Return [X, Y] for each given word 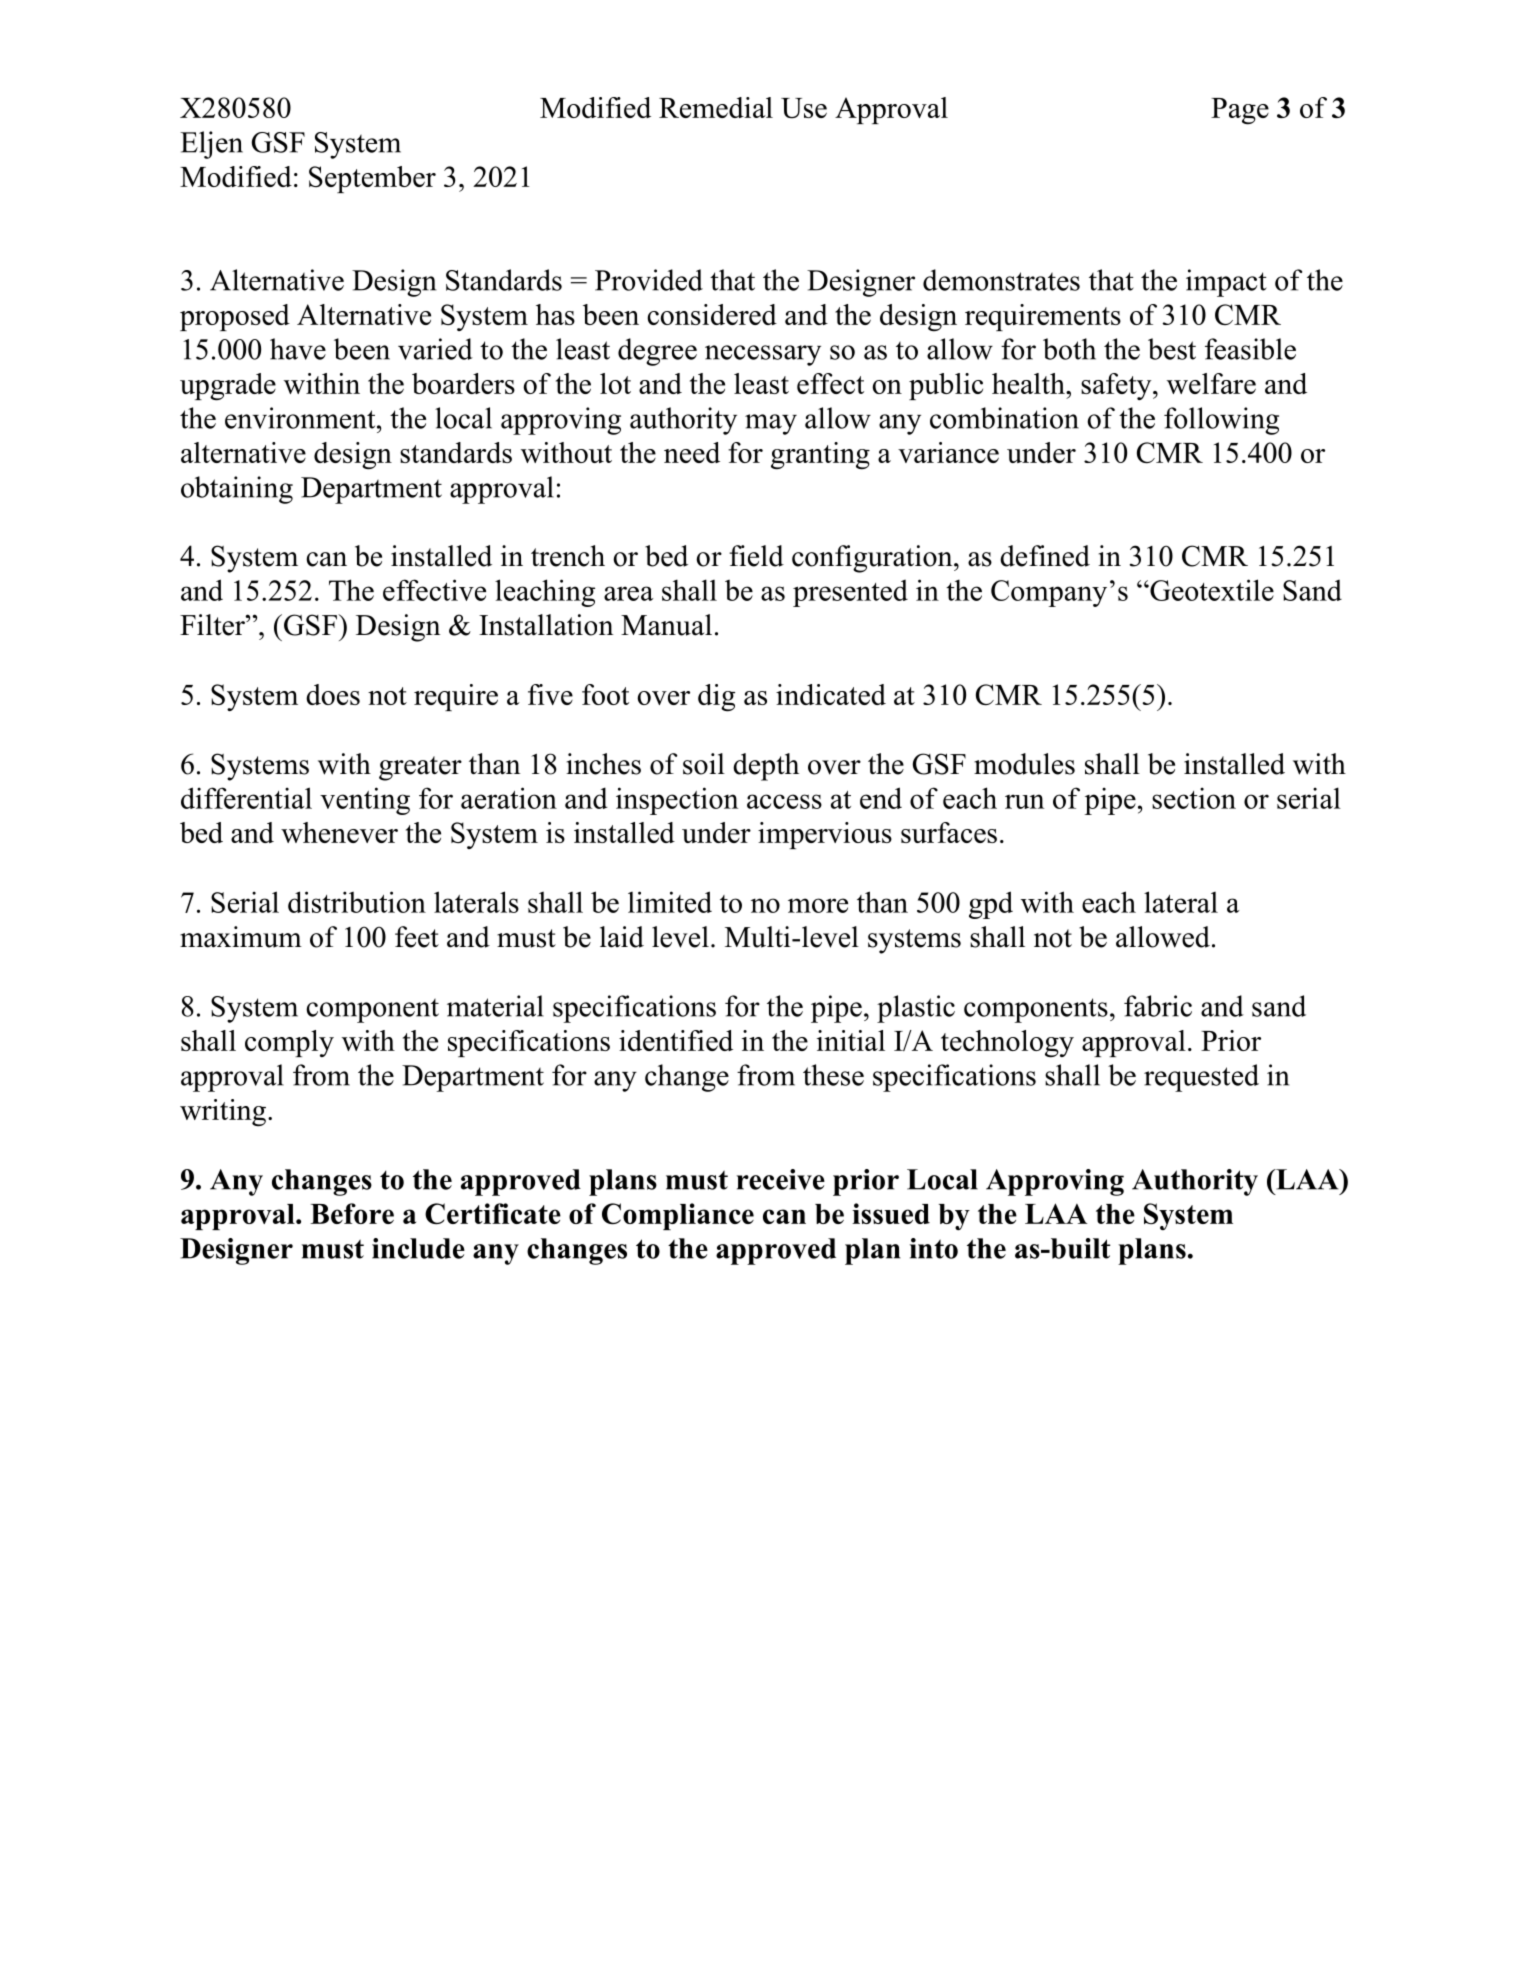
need [692, 452]
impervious [825, 835]
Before [352, 1213]
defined [1045, 556]
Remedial [716, 107]
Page [1240, 111]
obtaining [237, 490]
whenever [339, 832]
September [372, 179]
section [1194, 798]
